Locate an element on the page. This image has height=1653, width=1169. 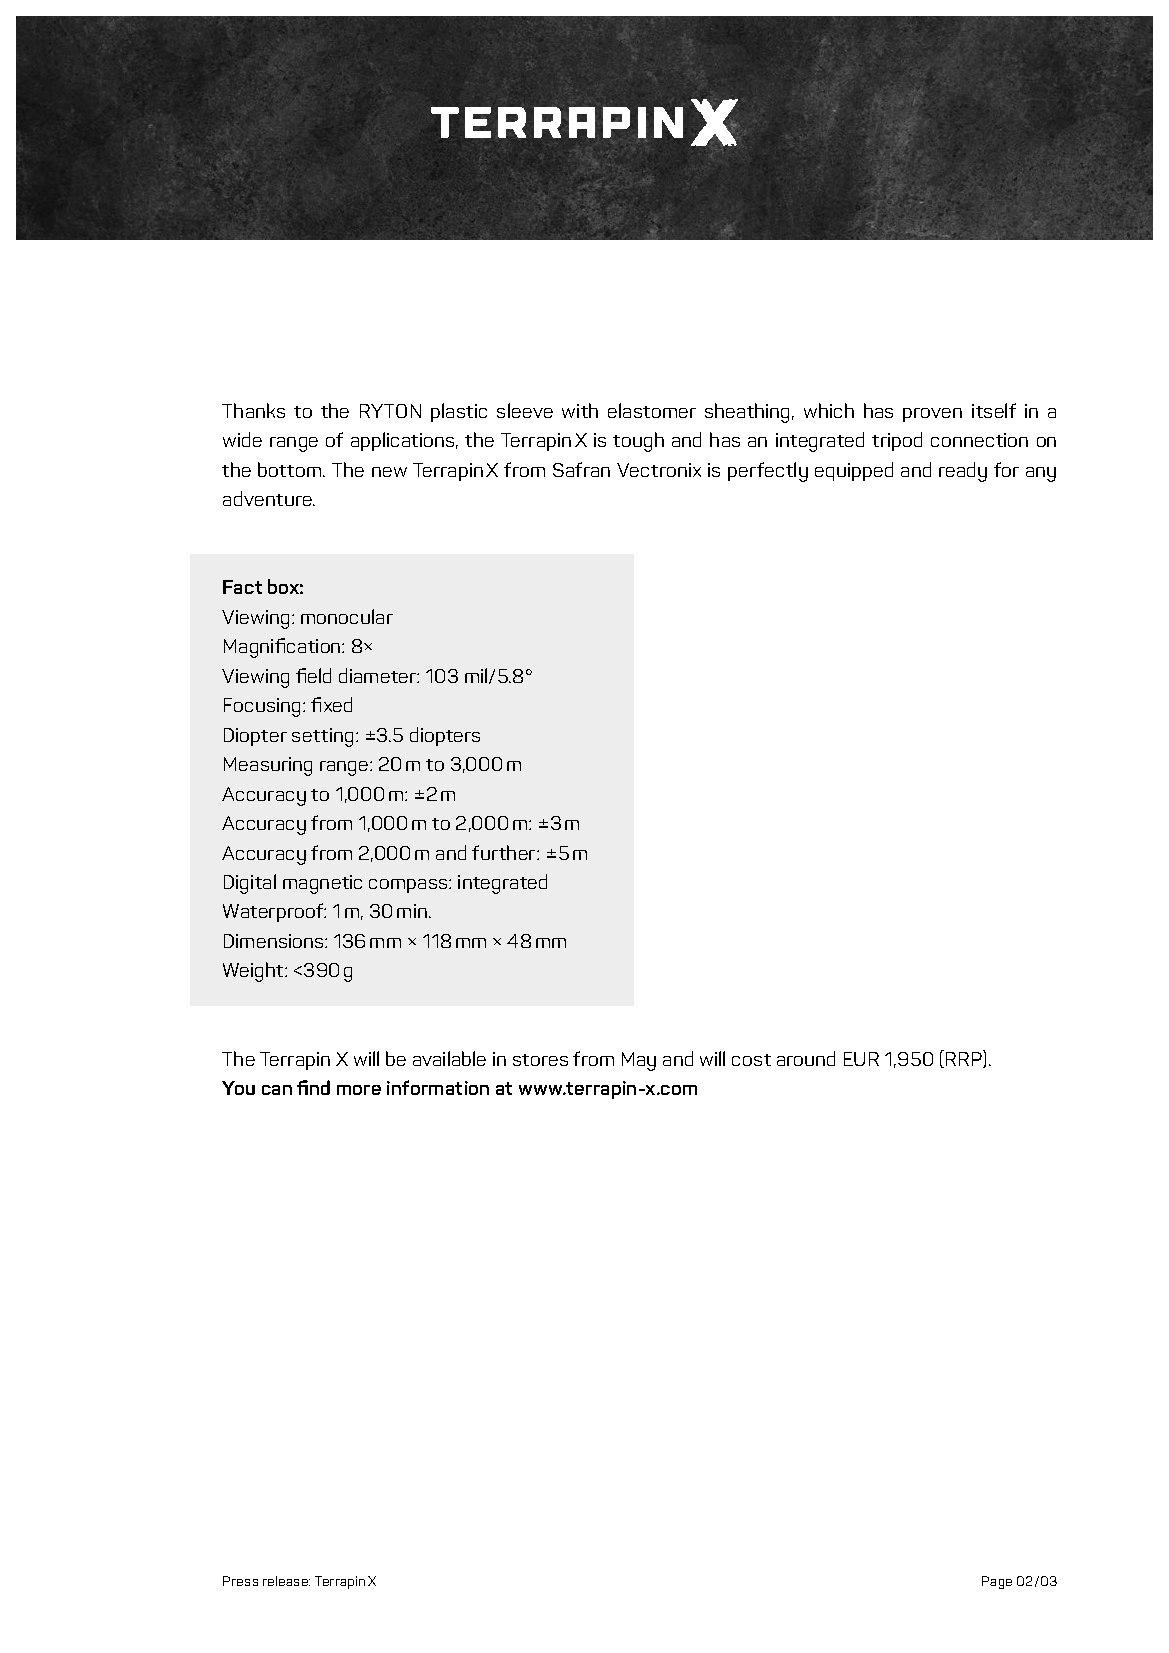
release is located at coordinates (286, 1581).
